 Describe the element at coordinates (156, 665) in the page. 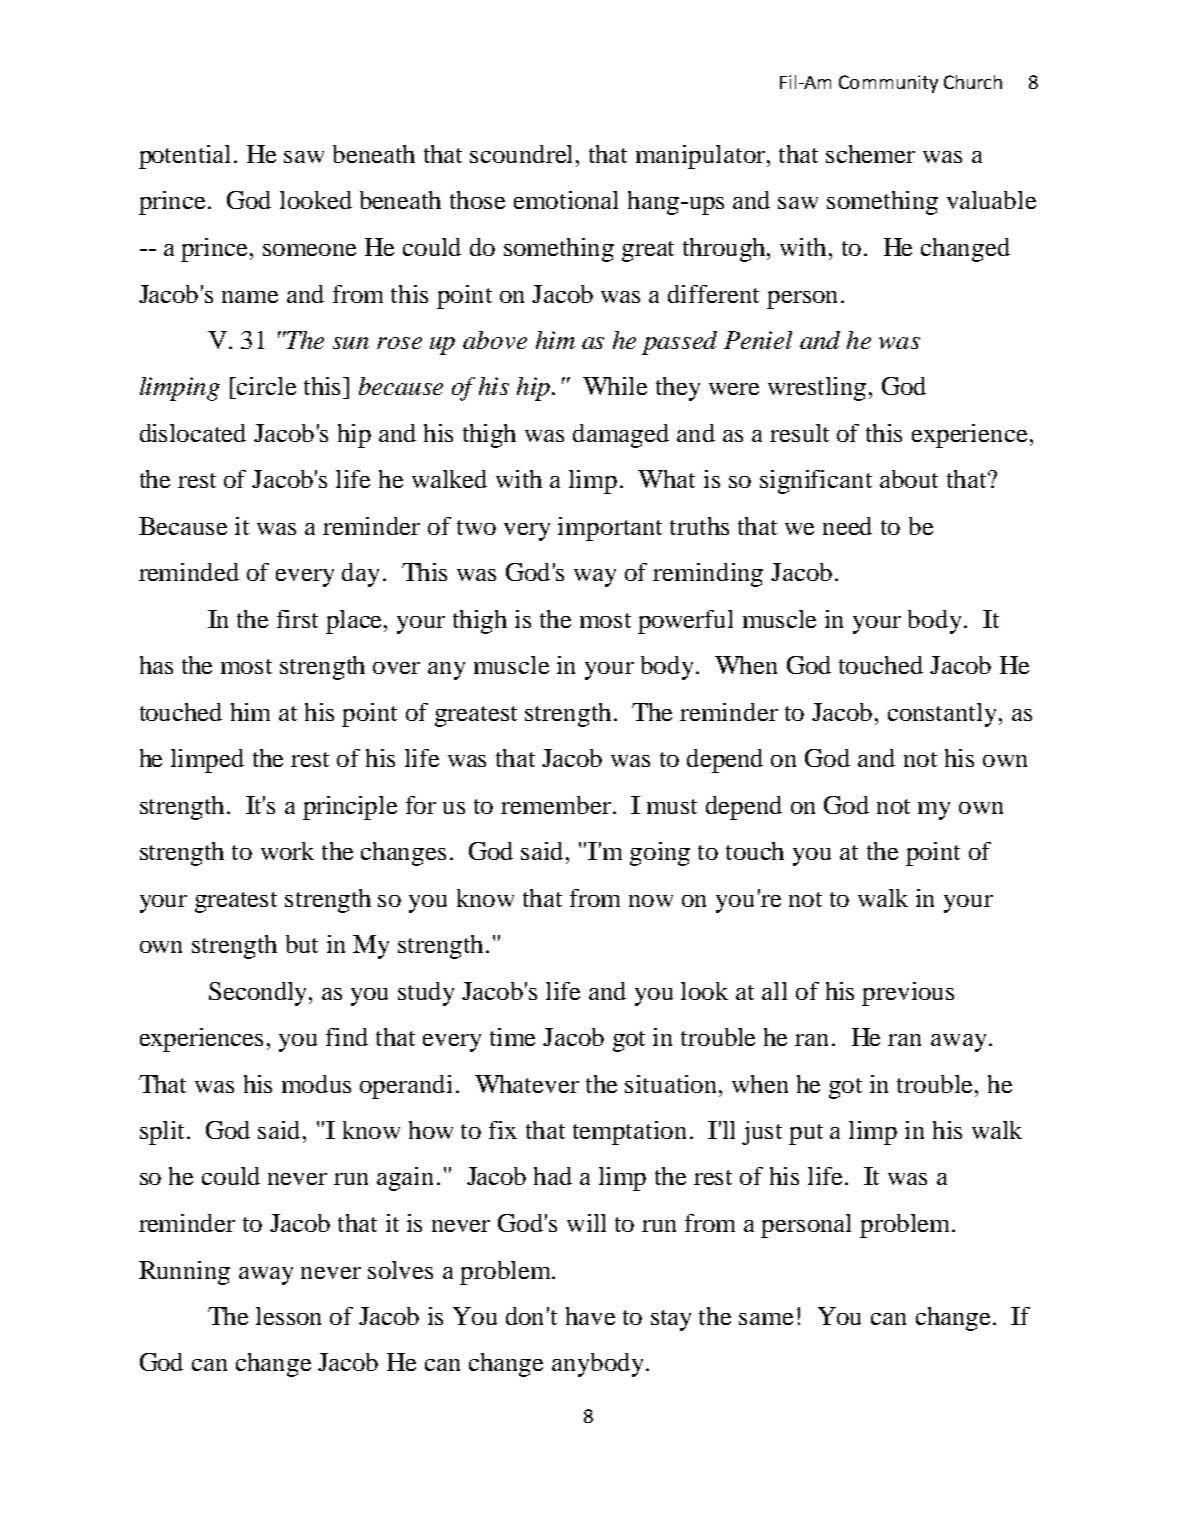

I see `has` at that location.
